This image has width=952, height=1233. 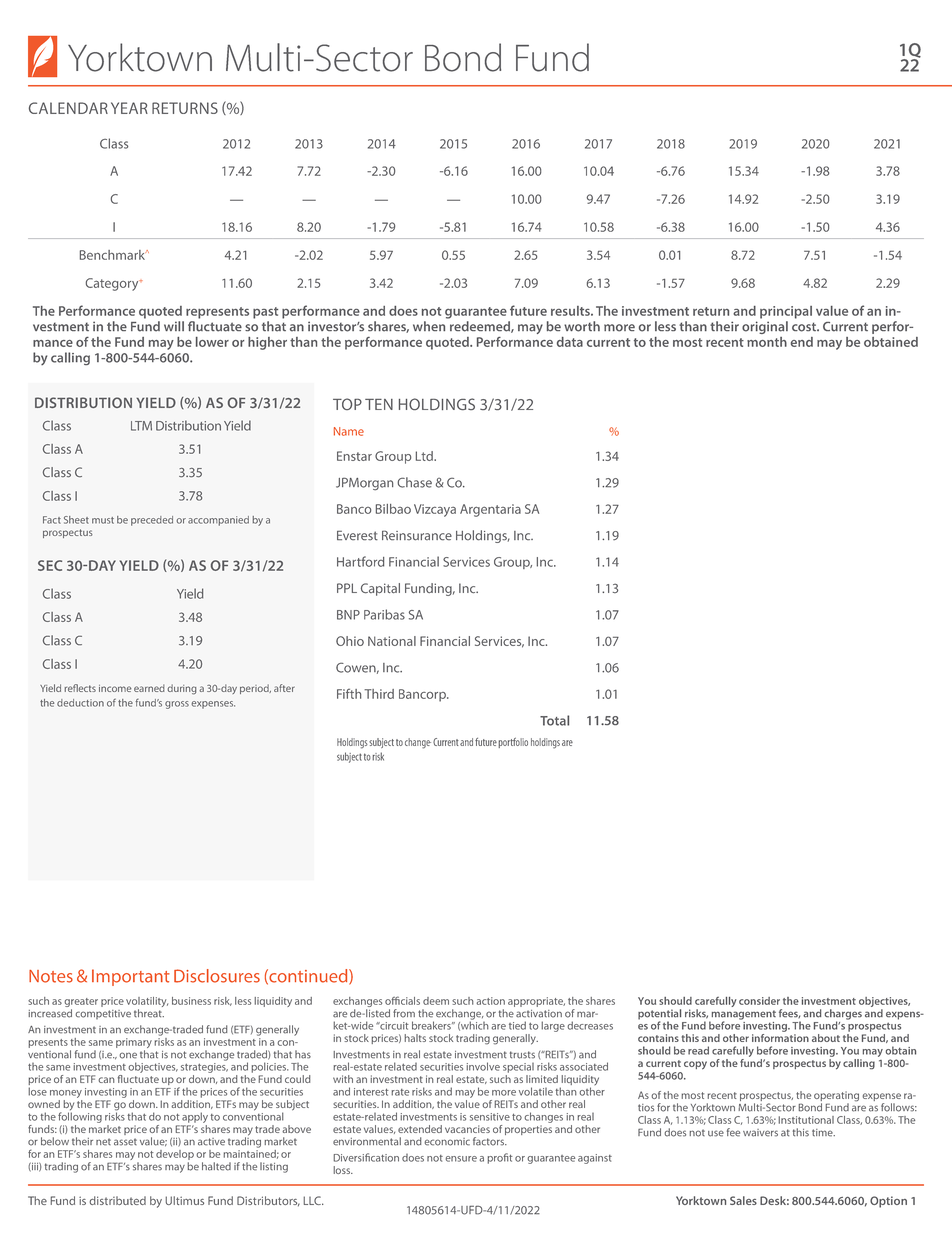 I want to click on Ltd, so click(x=425, y=456).
